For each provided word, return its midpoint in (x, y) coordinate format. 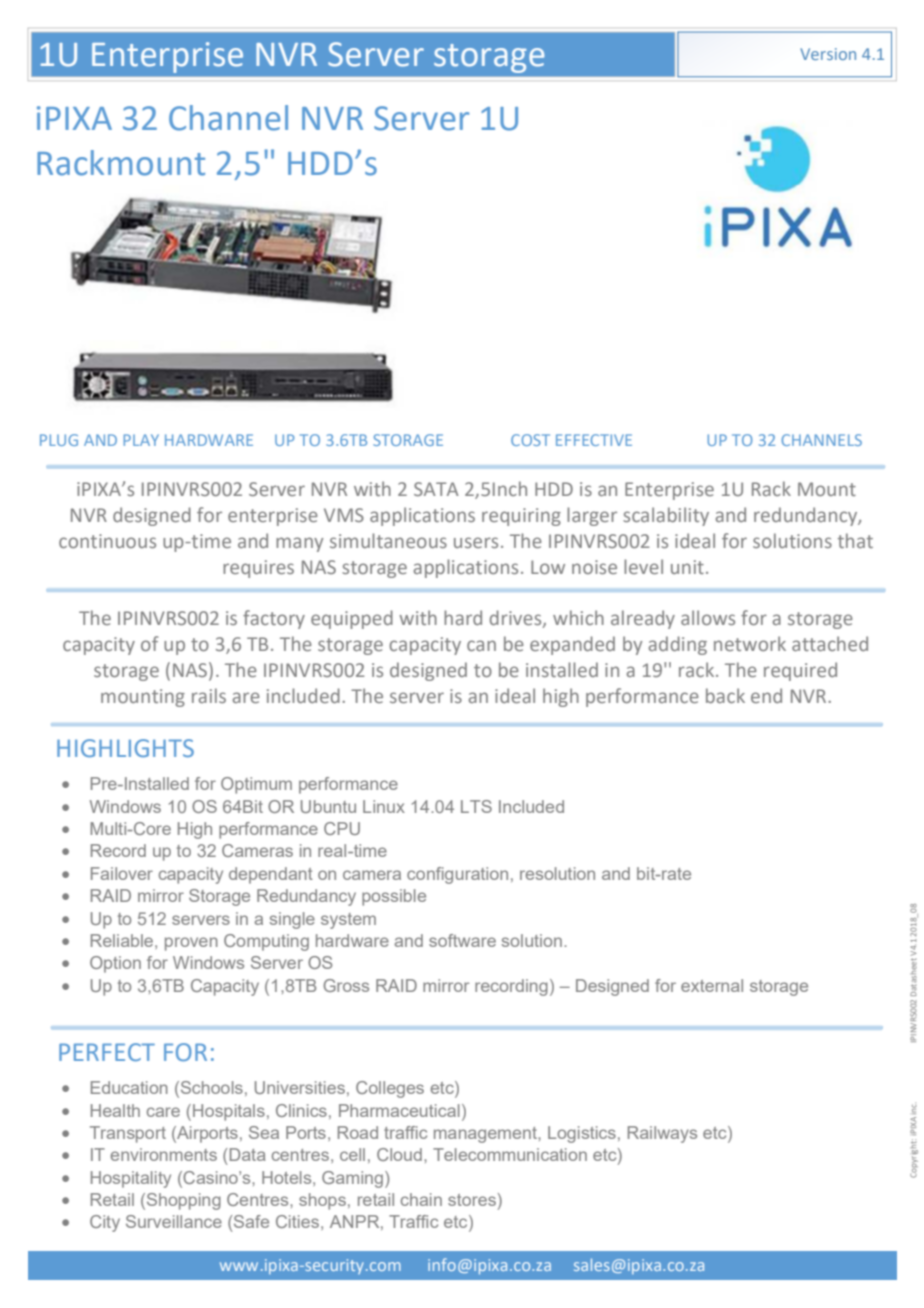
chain (421, 1199)
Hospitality (131, 1179)
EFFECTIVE (594, 440)
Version (828, 54)
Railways (662, 1134)
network (750, 643)
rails (209, 695)
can (481, 645)
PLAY (141, 440)
